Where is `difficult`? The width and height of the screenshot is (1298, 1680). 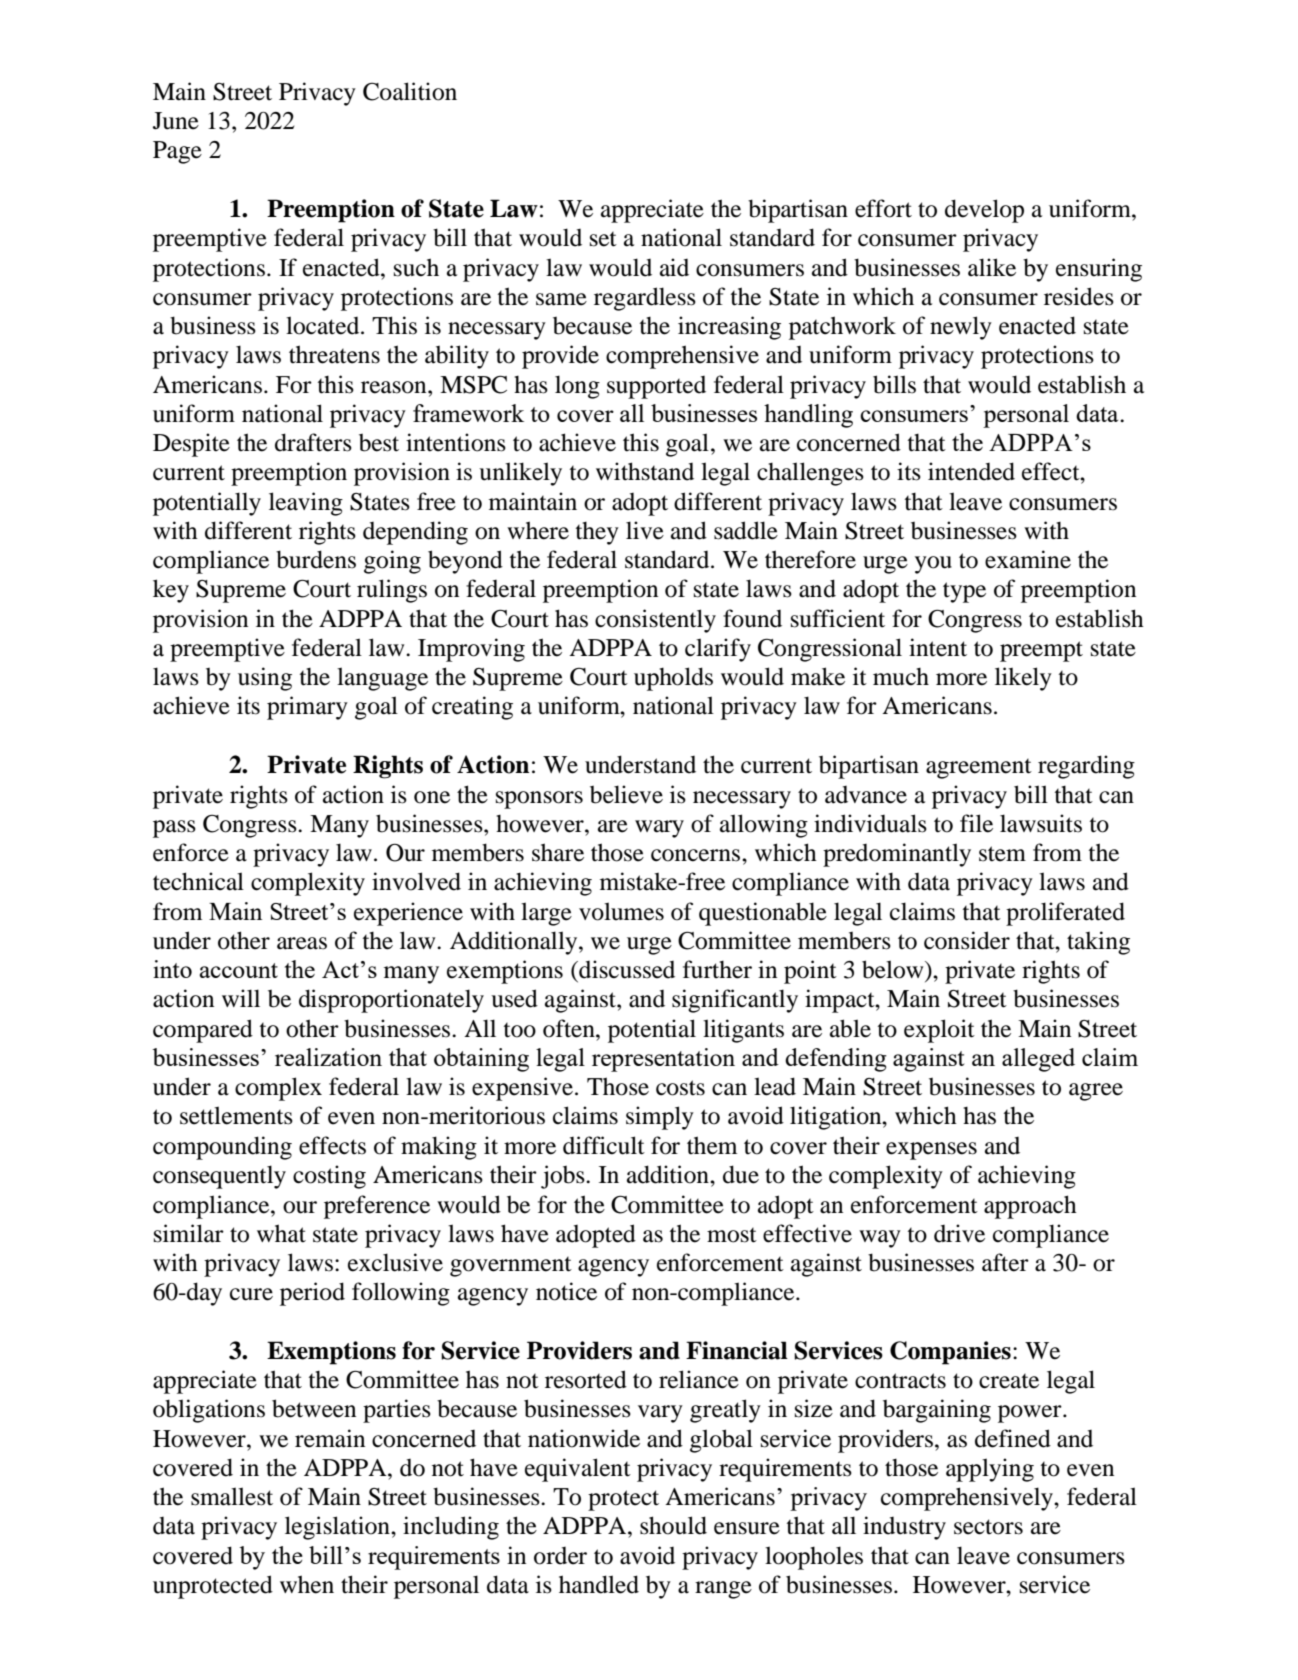
difficult is located at coordinates (604, 1145).
